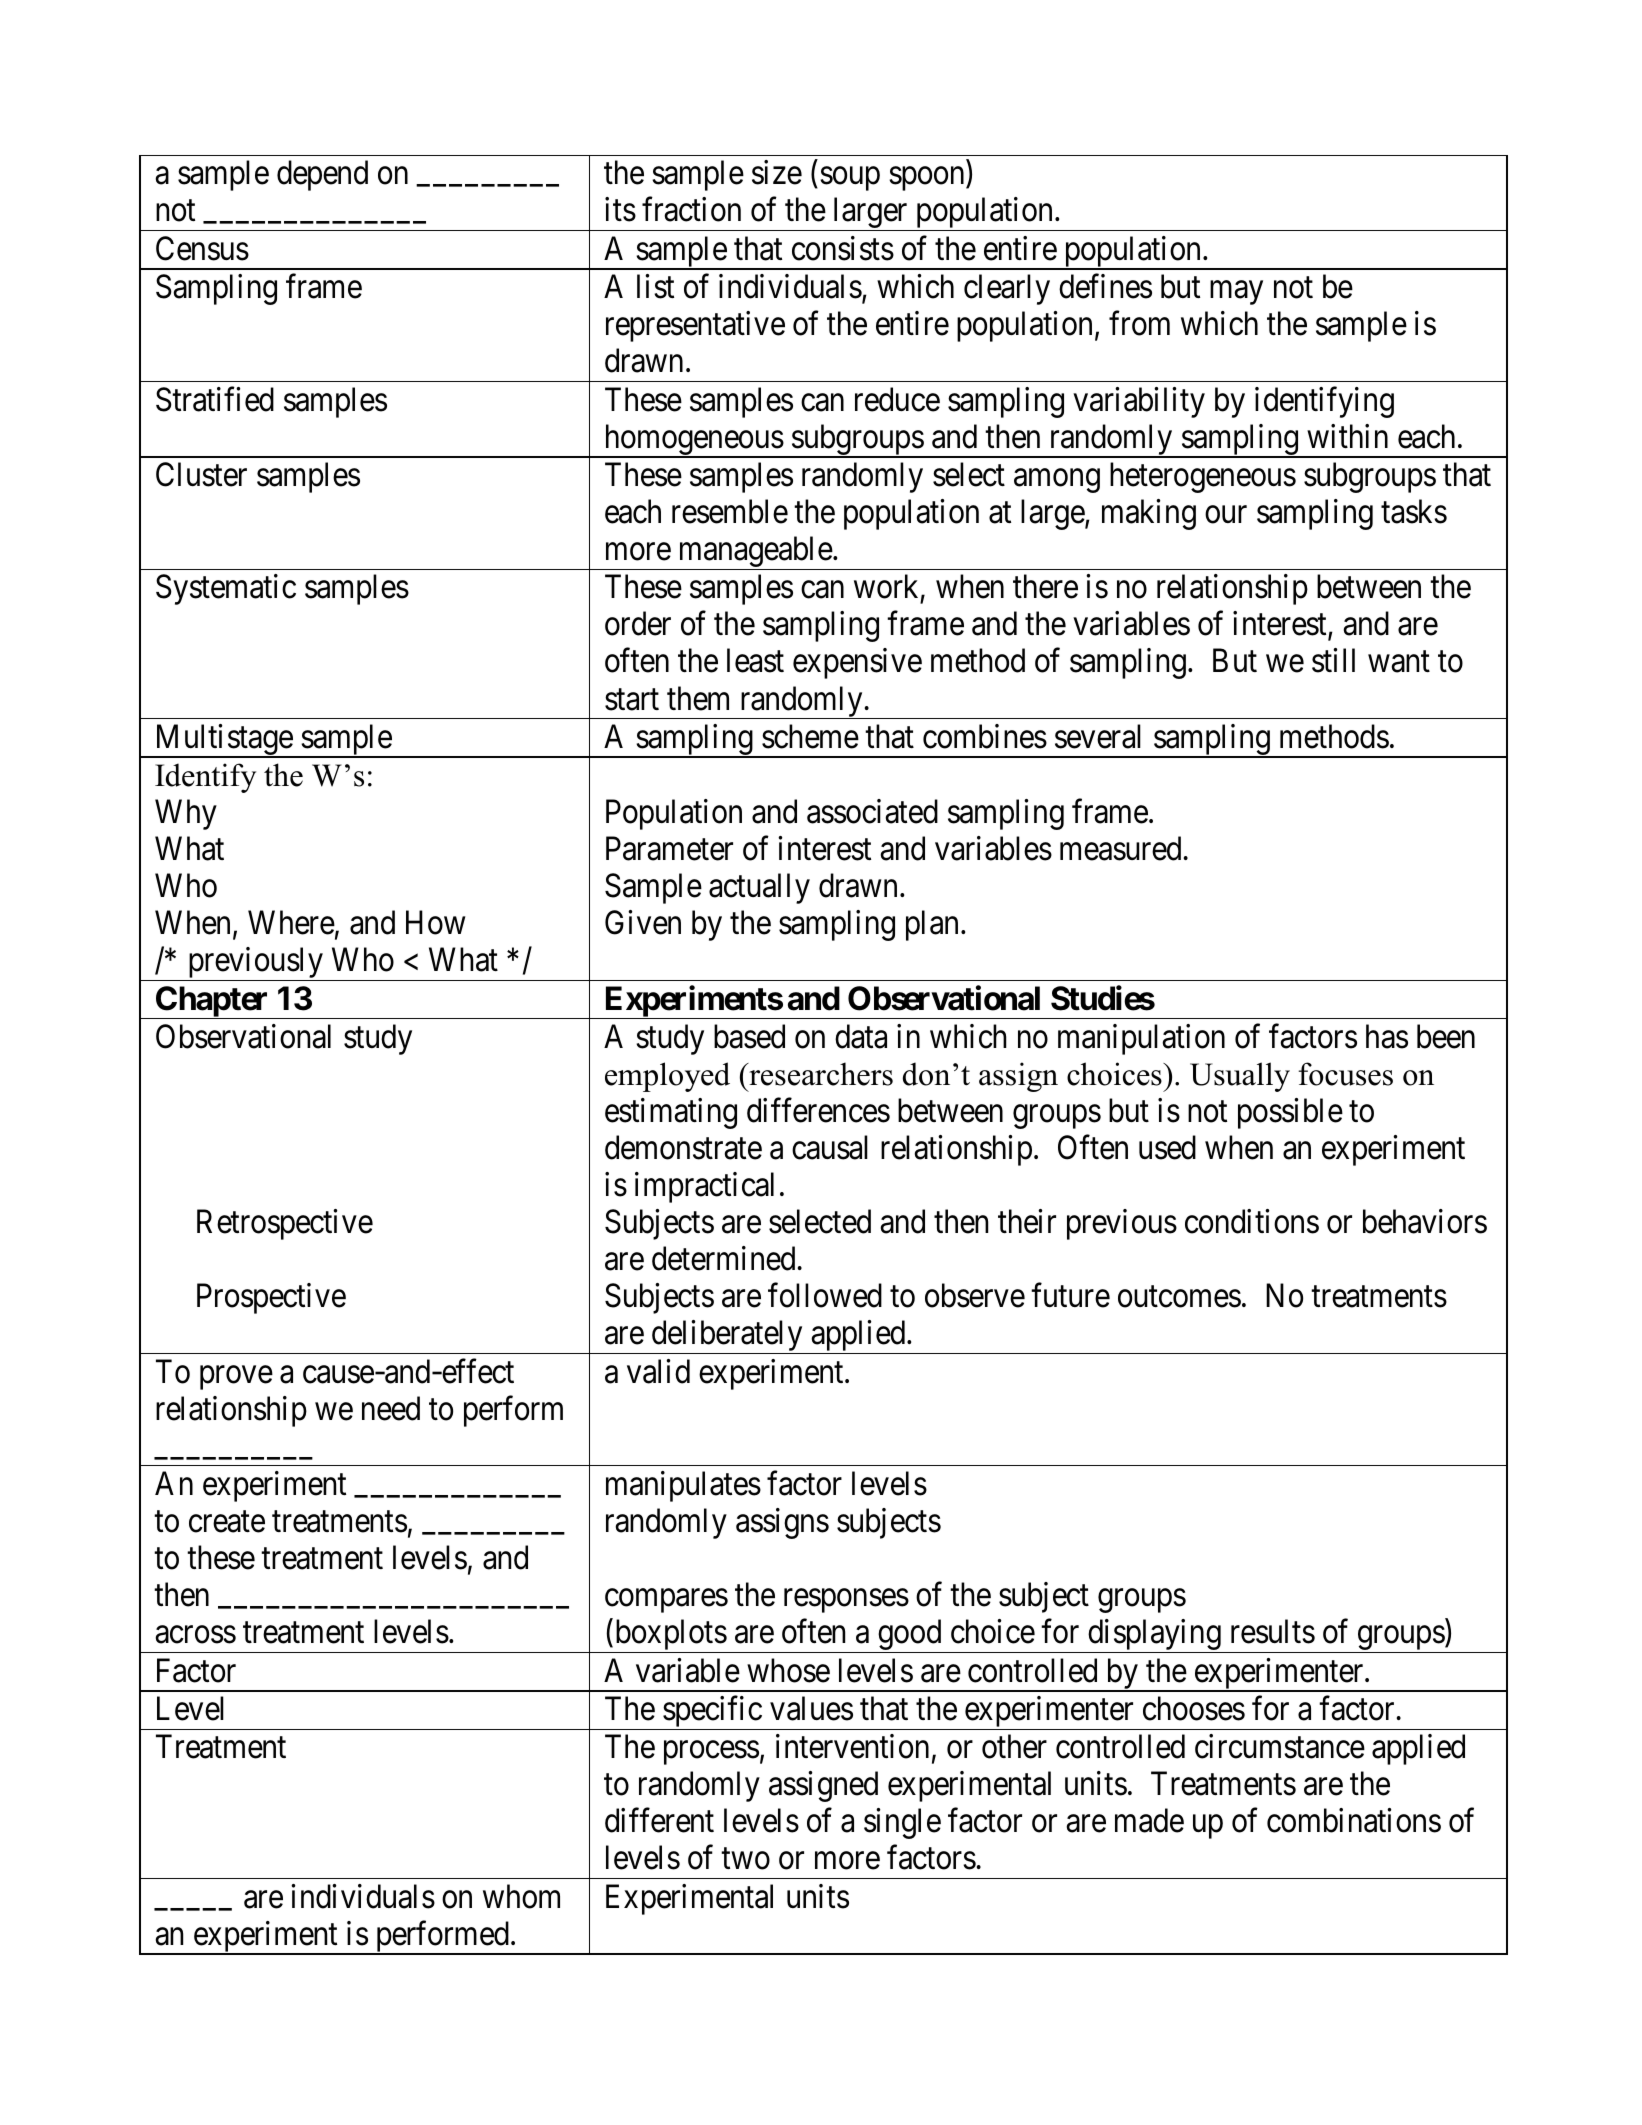  What do you see at coordinates (391, 1408) in the page?
I see `need` at bounding box center [391, 1408].
